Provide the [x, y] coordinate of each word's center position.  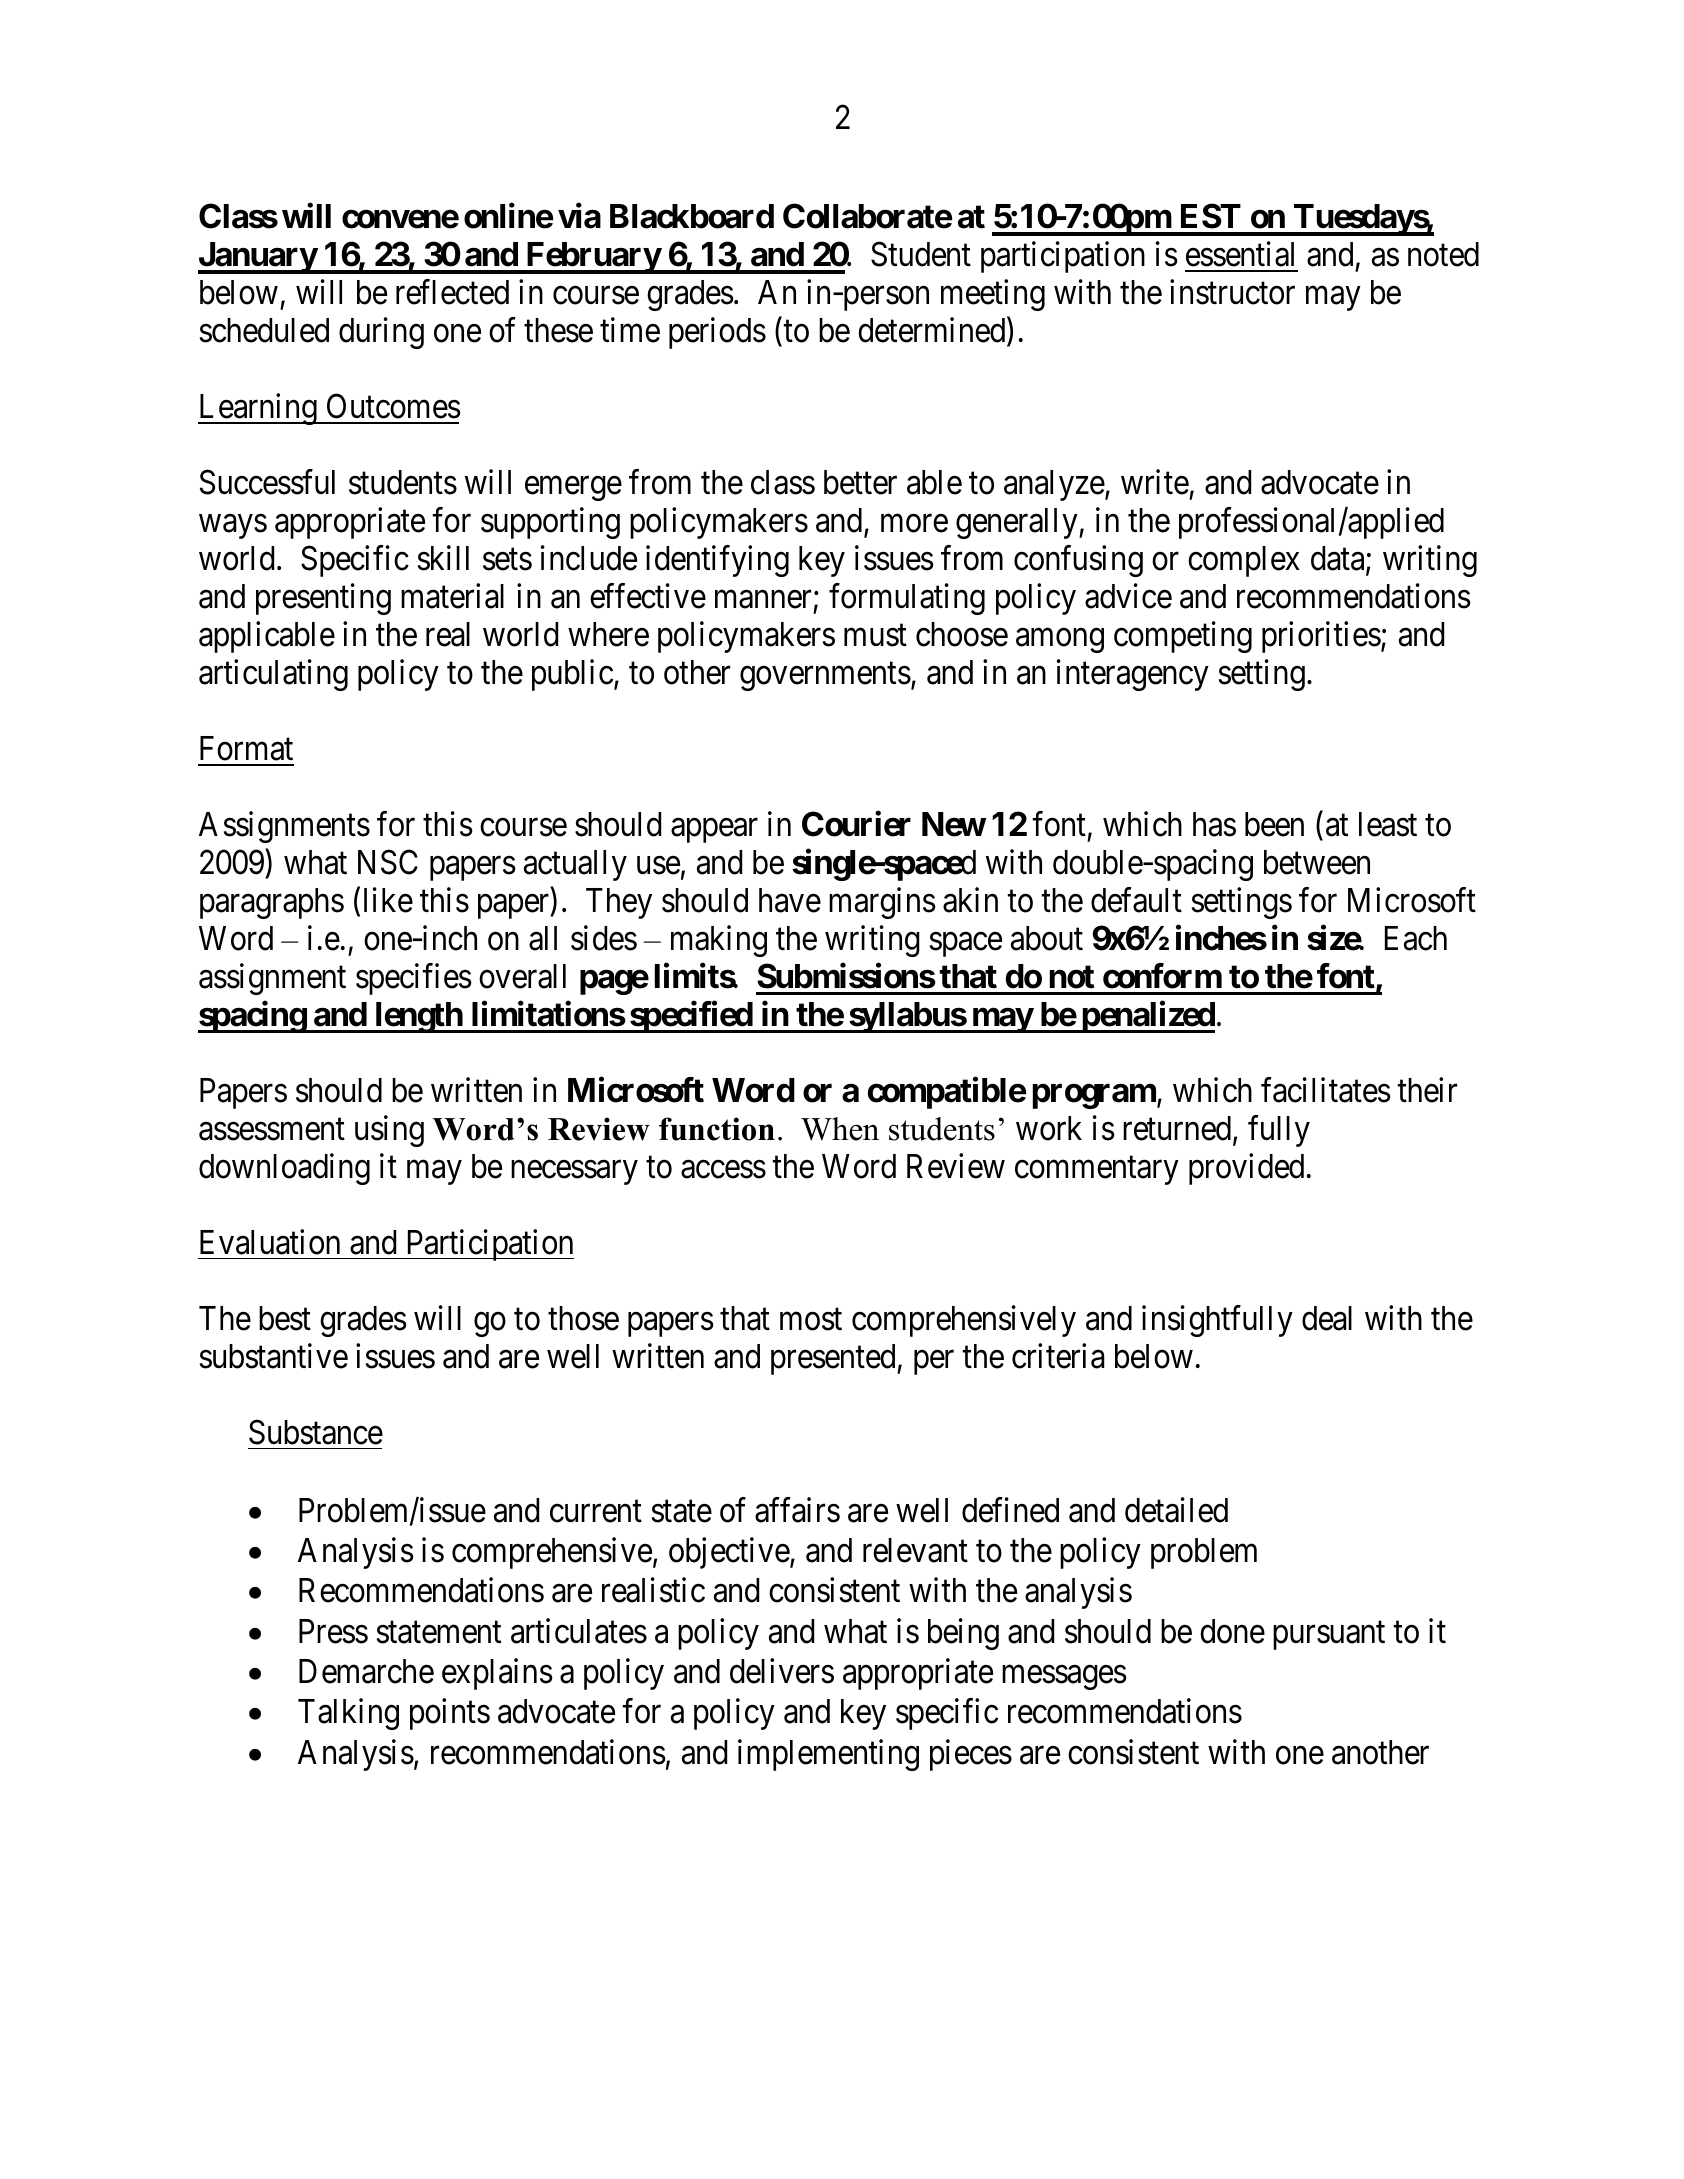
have [790, 900]
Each [1416, 938]
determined [933, 332]
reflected [452, 292]
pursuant [1329, 1636]
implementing [828, 1755]
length [418, 1017]
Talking [348, 1714]
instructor [1232, 292]
